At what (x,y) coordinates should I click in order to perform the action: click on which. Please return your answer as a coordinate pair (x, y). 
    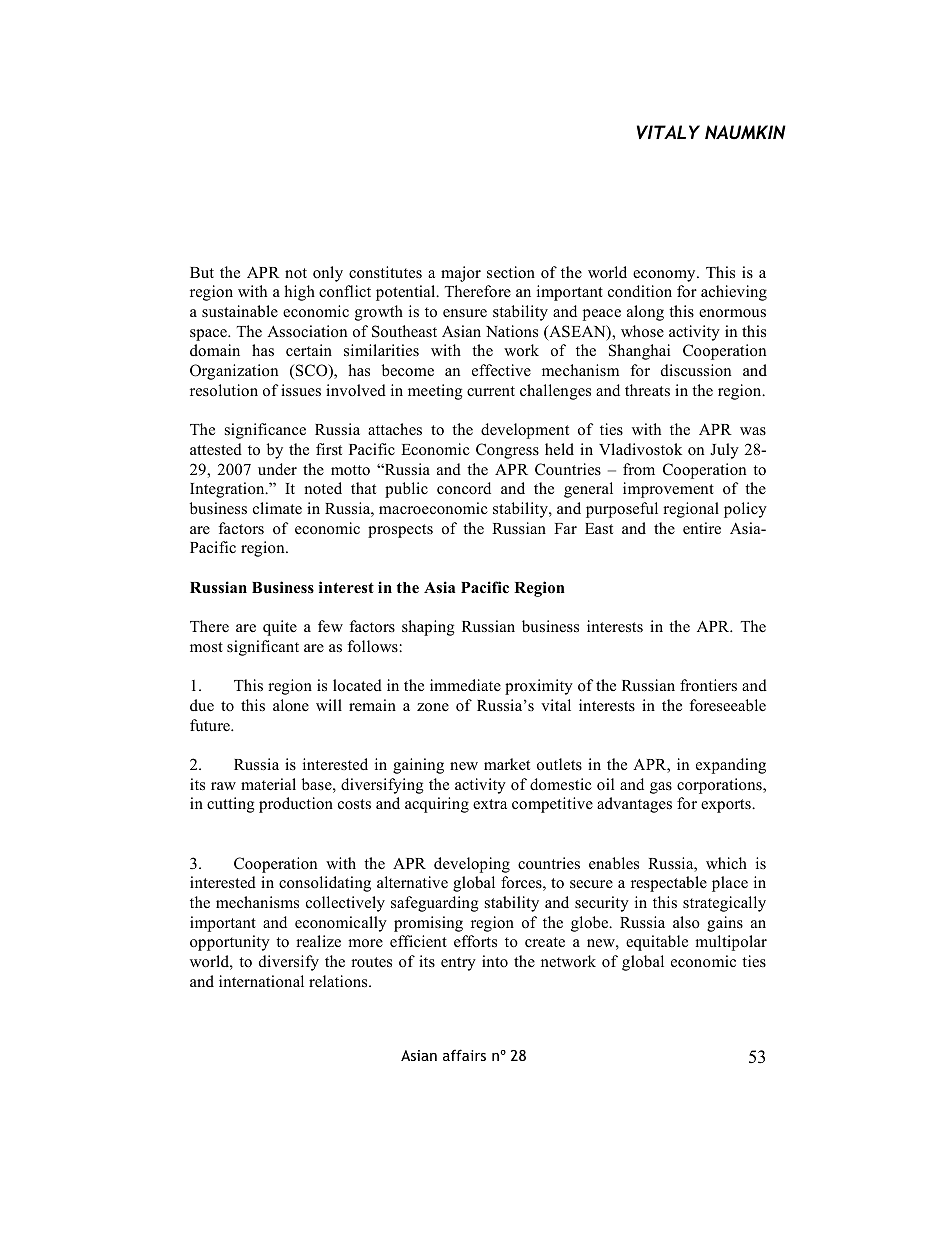
    Looking at the image, I should click on (726, 863).
